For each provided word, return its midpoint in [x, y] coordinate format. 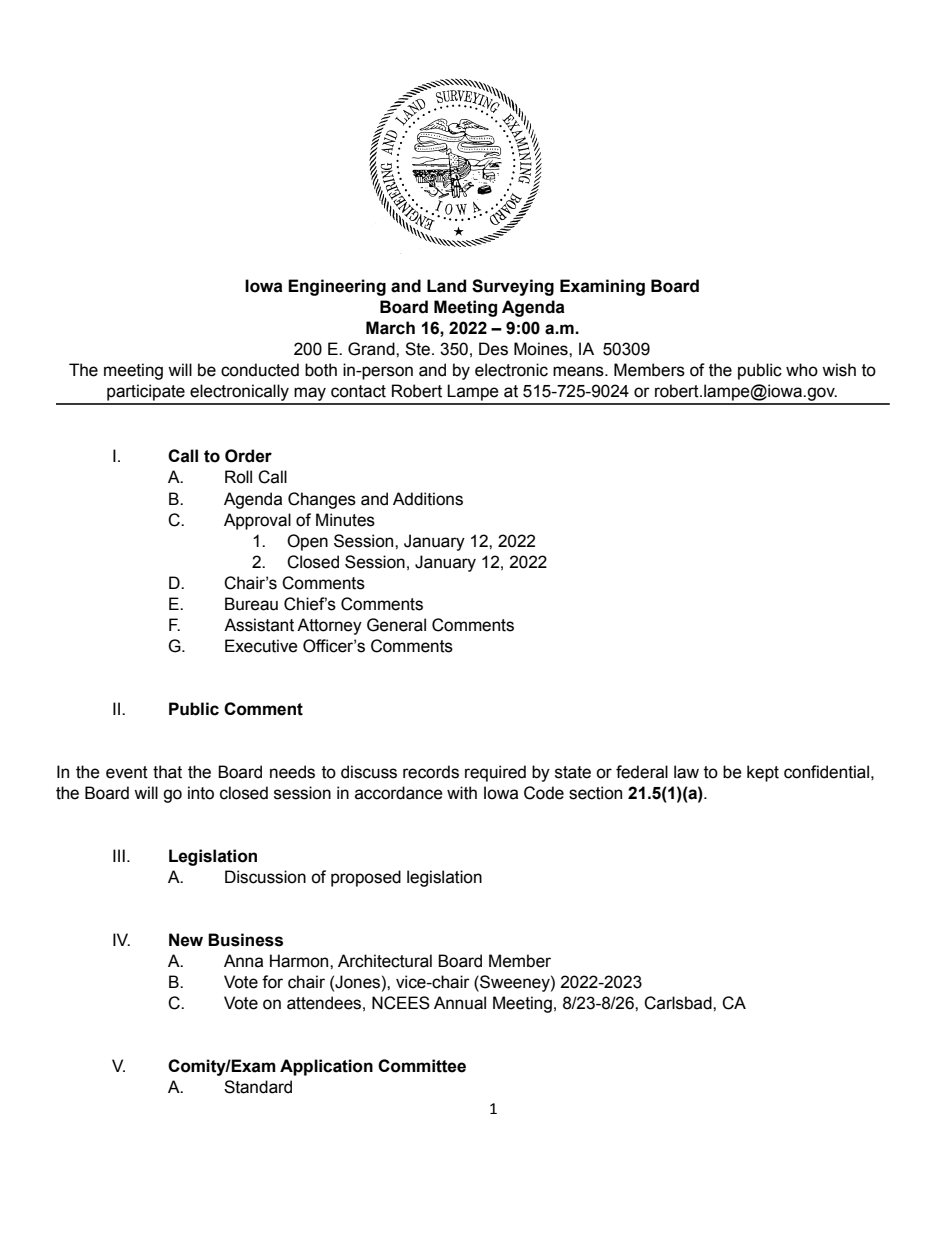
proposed [366, 878]
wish [839, 370]
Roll [238, 477]
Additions [428, 499]
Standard [258, 1087]
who [802, 370]
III [119, 855]
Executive [261, 646]
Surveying [513, 287]
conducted [260, 370]
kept [763, 773]
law [686, 772]
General [396, 625]
